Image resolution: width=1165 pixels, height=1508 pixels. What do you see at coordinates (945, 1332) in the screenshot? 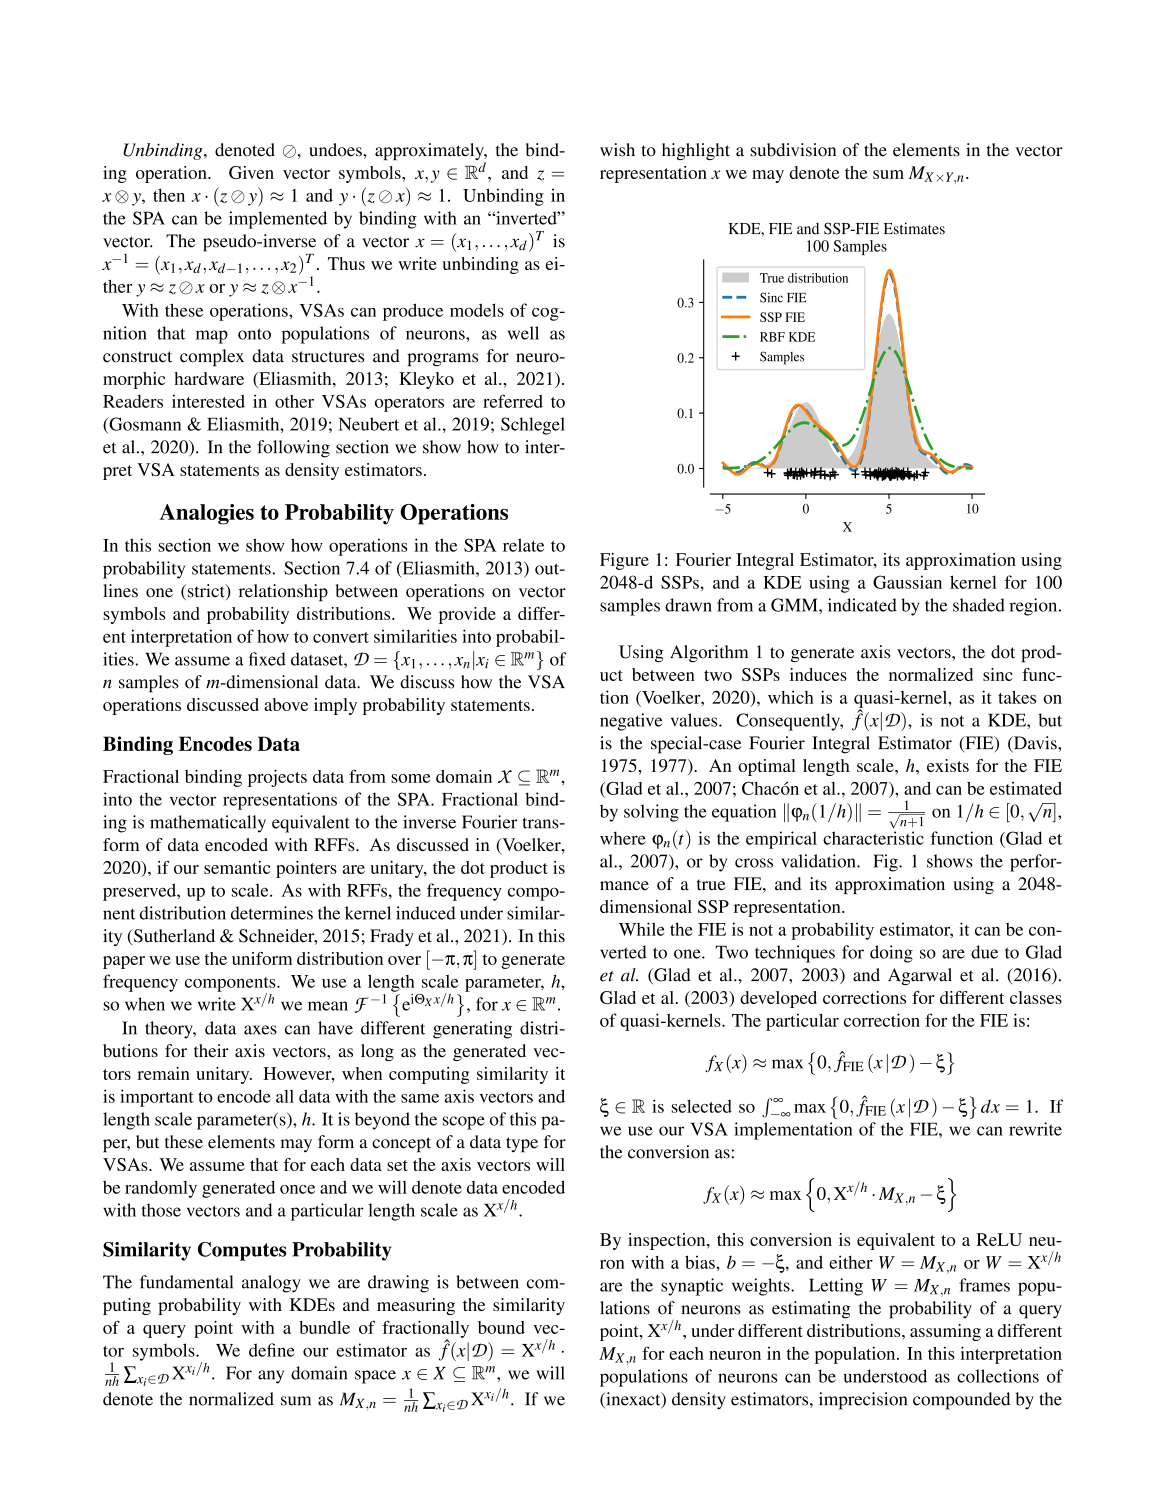
I see `assuming` at bounding box center [945, 1332].
